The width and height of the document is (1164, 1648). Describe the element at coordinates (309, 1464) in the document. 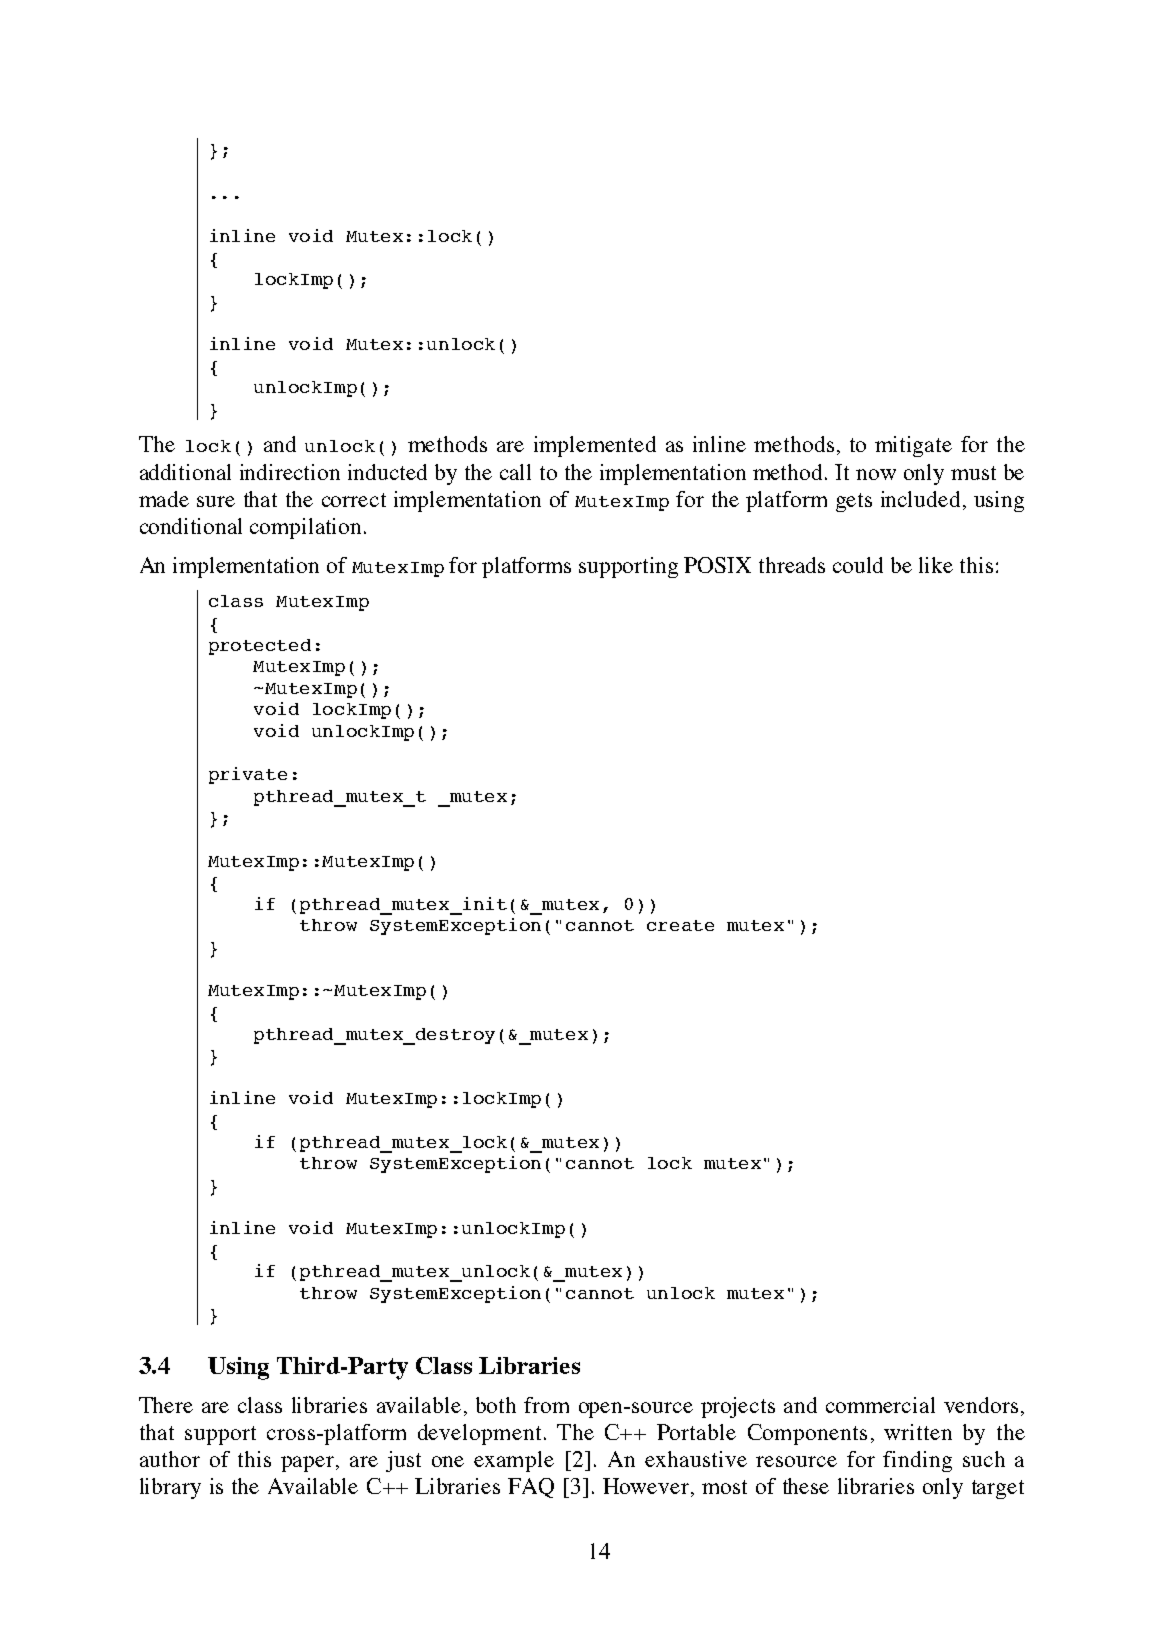

I see `paper` at that location.
